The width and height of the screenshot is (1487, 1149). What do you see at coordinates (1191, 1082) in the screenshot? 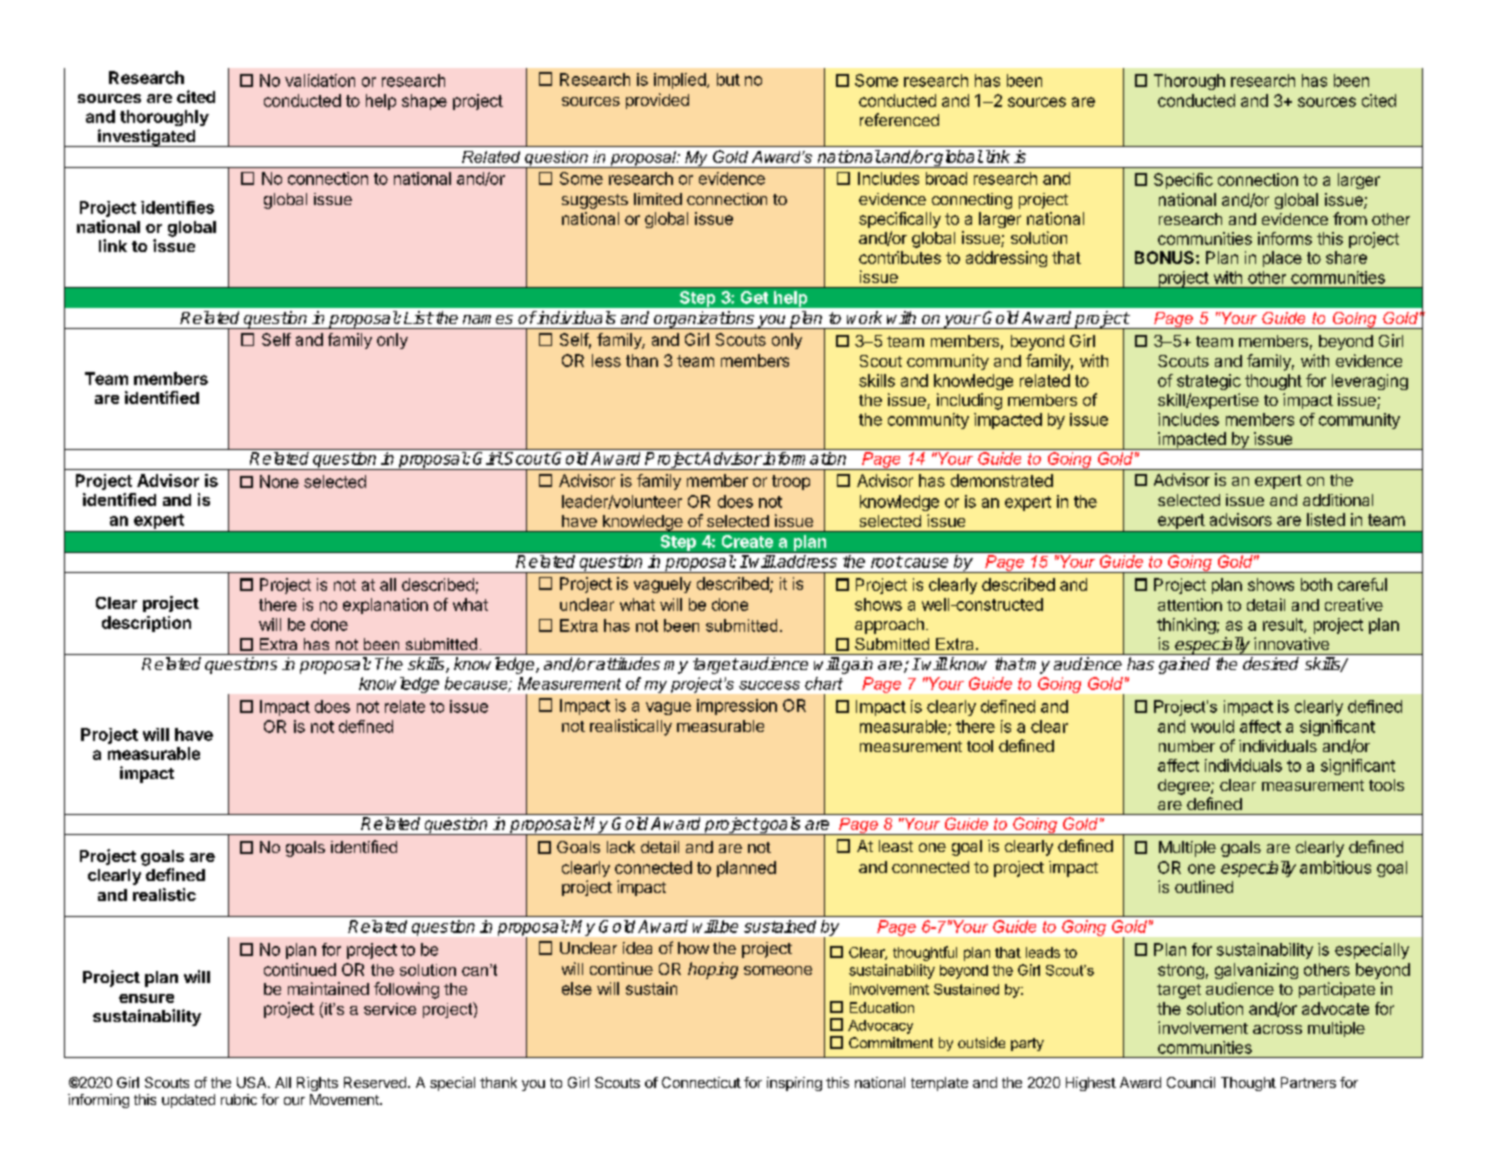
I see `Council` at bounding box center [1191, 1082].
